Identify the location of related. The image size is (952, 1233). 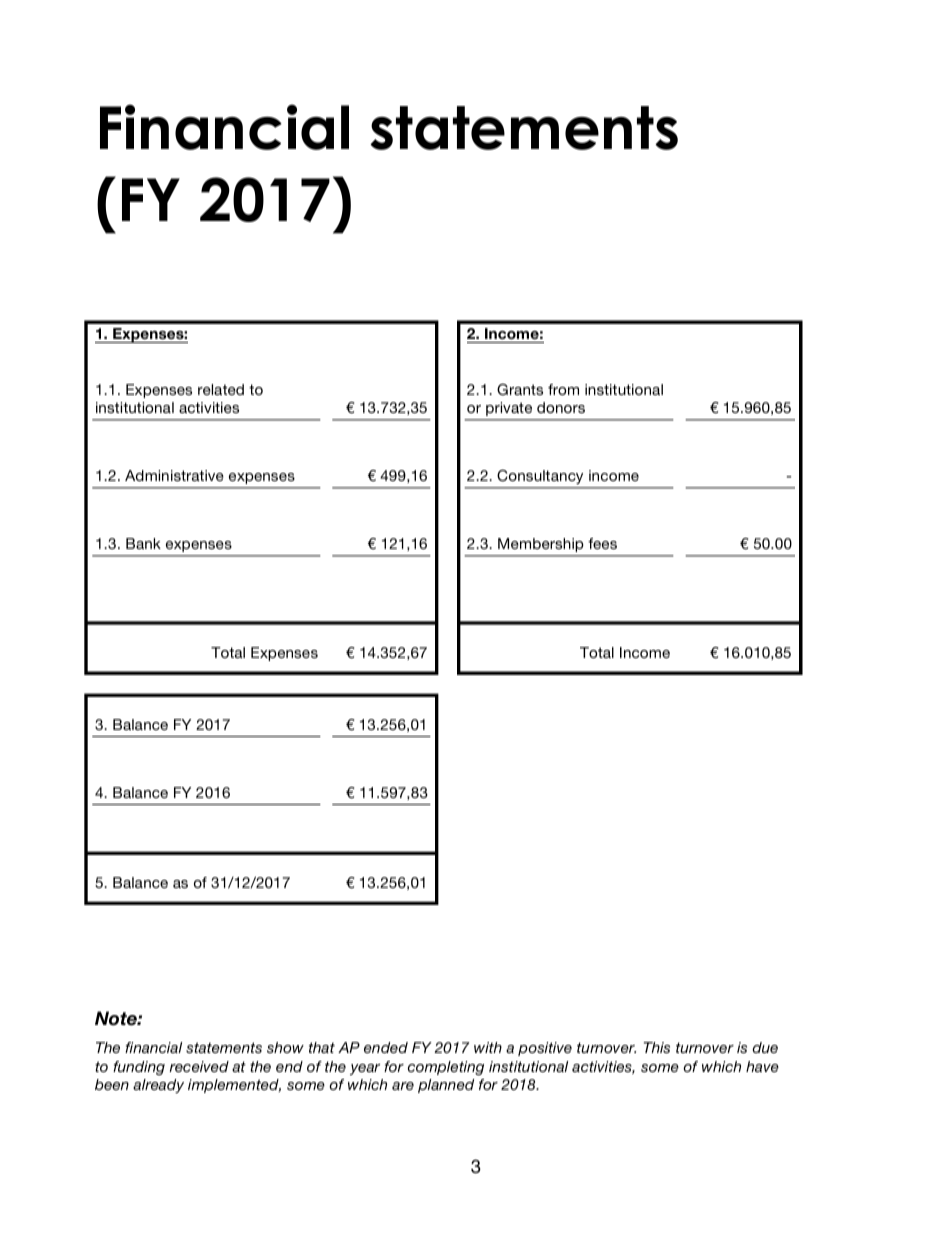
(221, 389).
